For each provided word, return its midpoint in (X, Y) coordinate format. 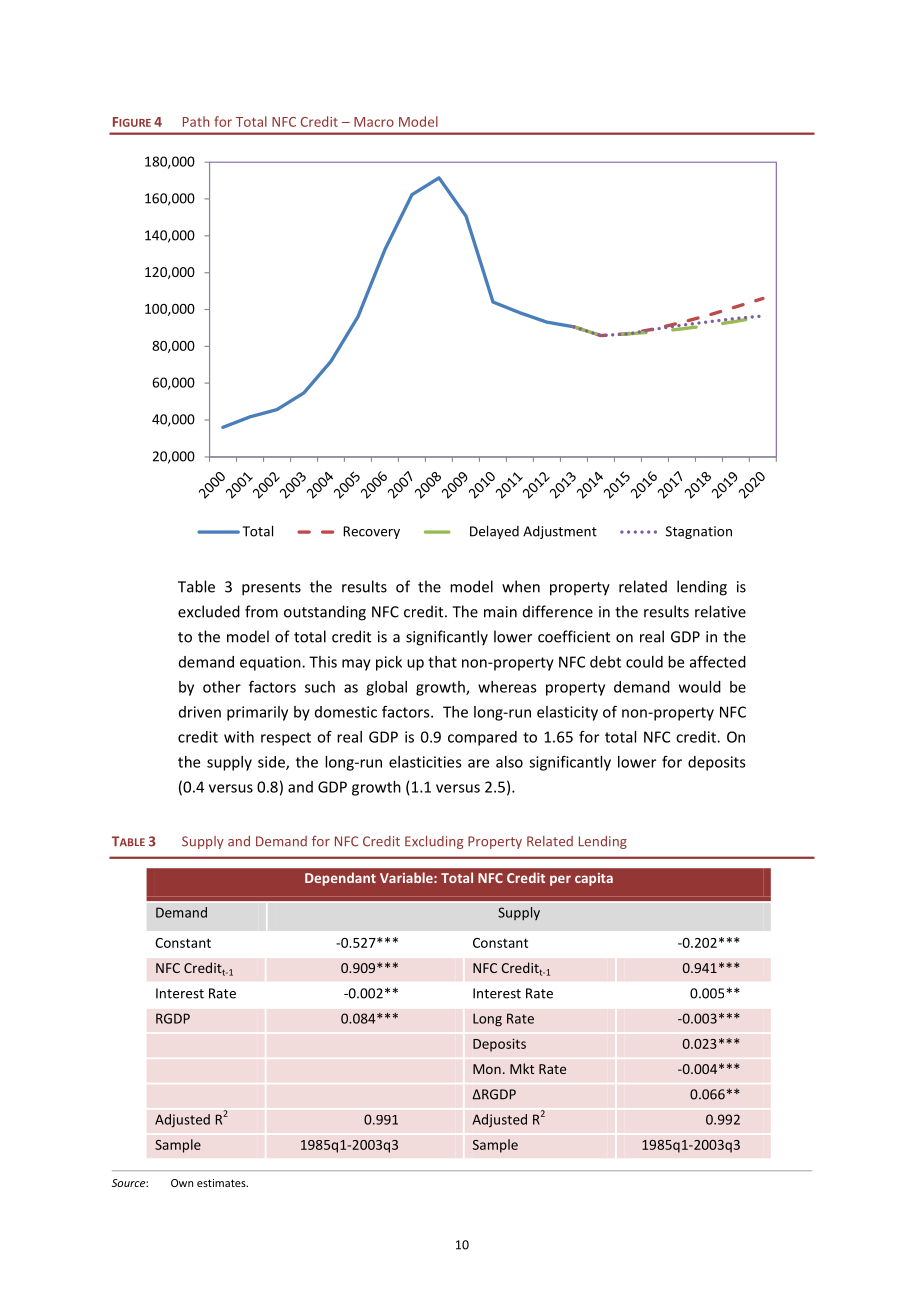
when (521, 586)
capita (594, 879)
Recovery (371, 532)
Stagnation (699, 532)
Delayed (494, 532)
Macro (374, 122)
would (700, 687)
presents (271, 589)
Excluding (434, 842)
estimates (222, 1183)
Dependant (340, 879)
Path (196, 121)
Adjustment (560, 532)
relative (720, 611)
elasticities (425, 762)
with (239, 737)
